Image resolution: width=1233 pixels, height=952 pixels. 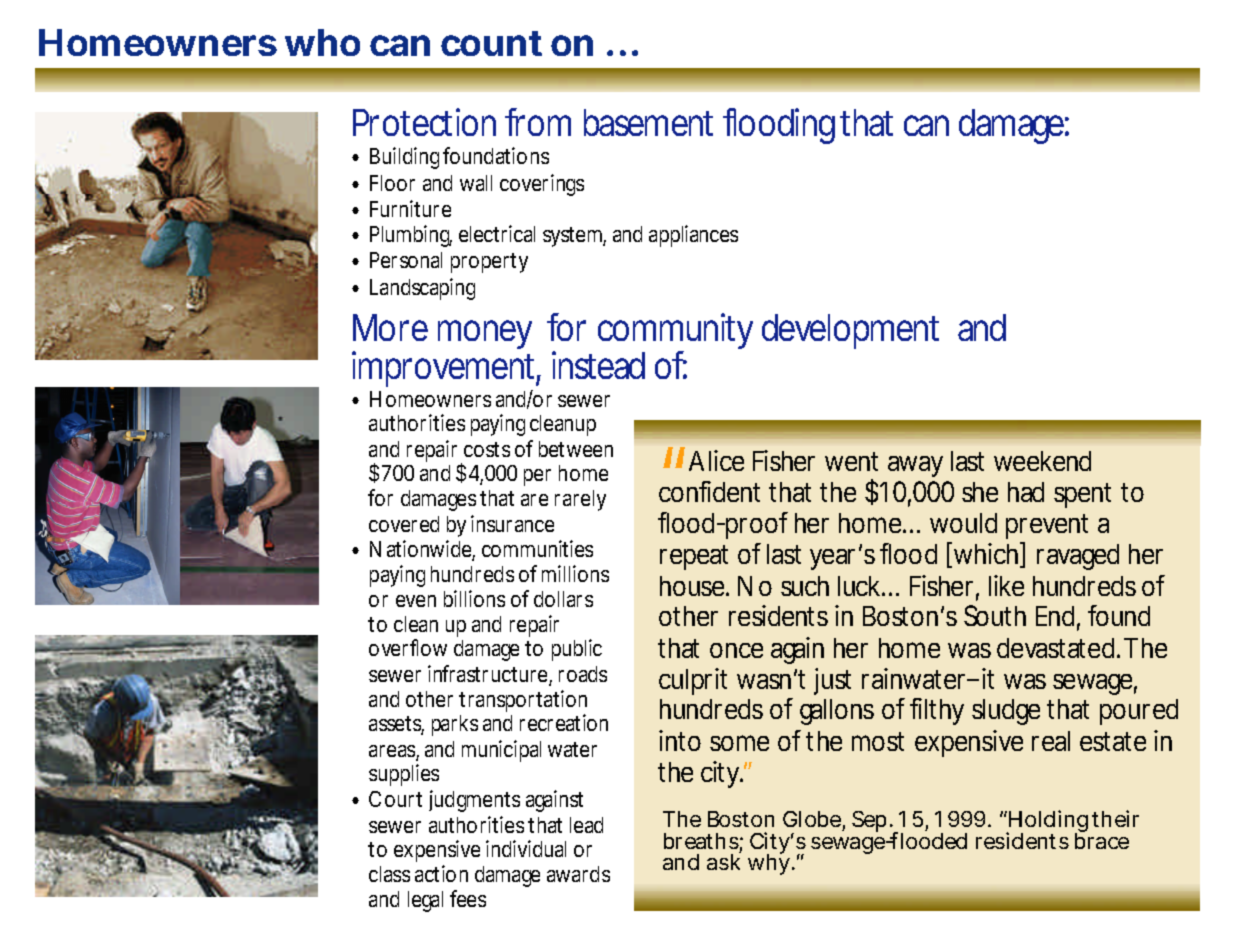 What do you see at coordinates (1042, 461) in the image?
I see `weekend` at bounding box center [1042, 461].
